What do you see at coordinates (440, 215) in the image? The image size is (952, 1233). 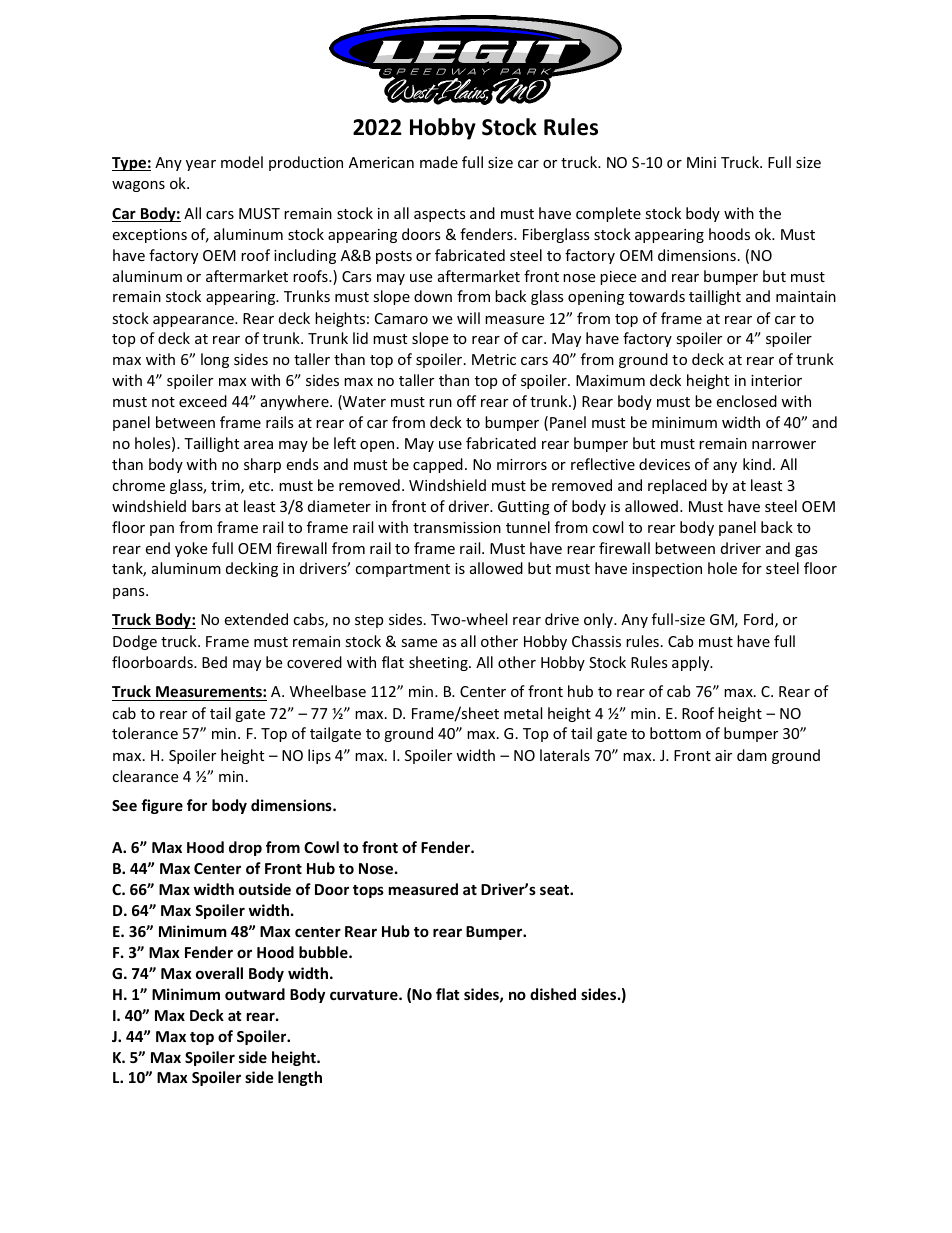 I see `aspects` at bounding box center [440, 215].
